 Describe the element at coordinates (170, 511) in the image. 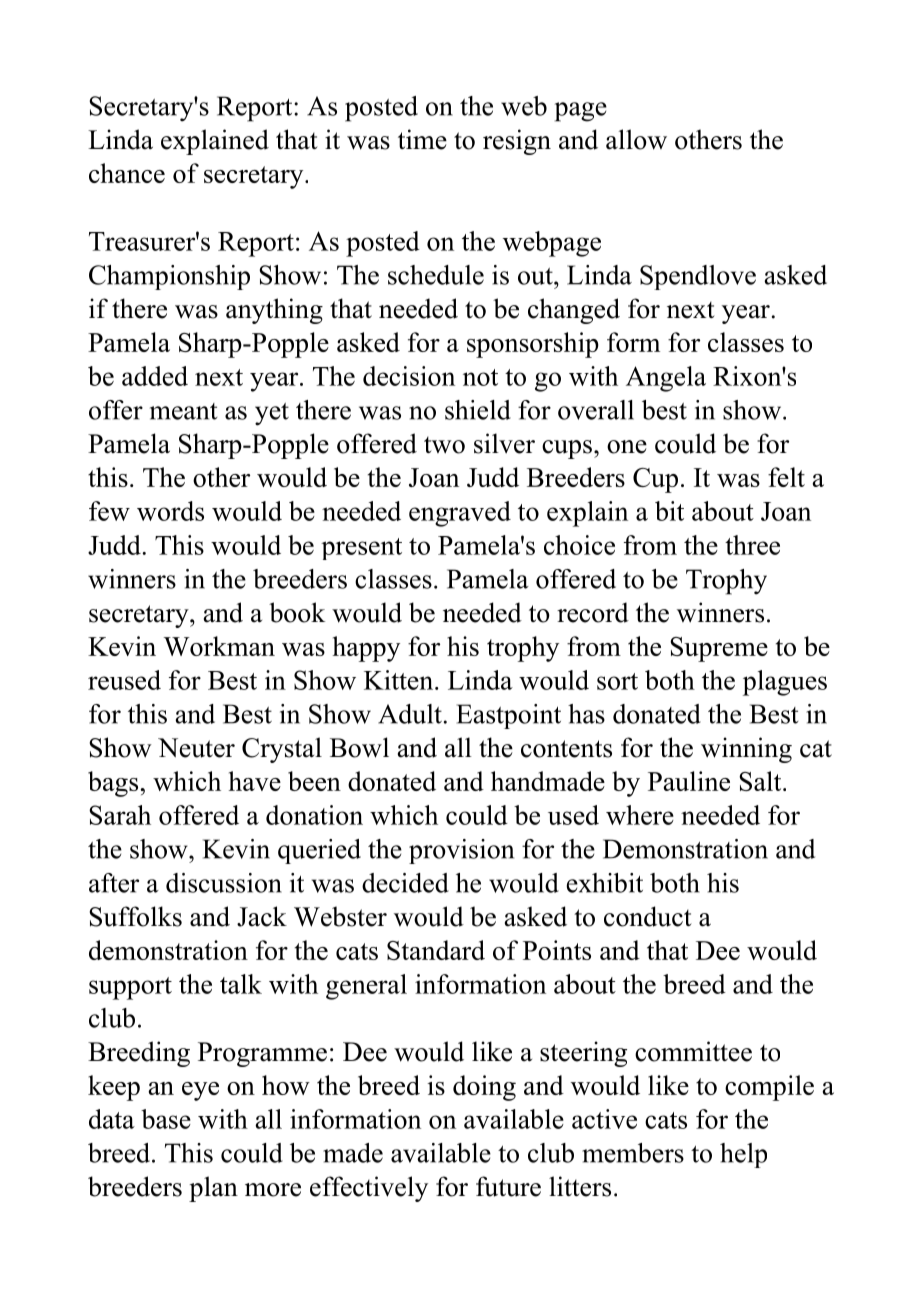

I see `words` at that location.
